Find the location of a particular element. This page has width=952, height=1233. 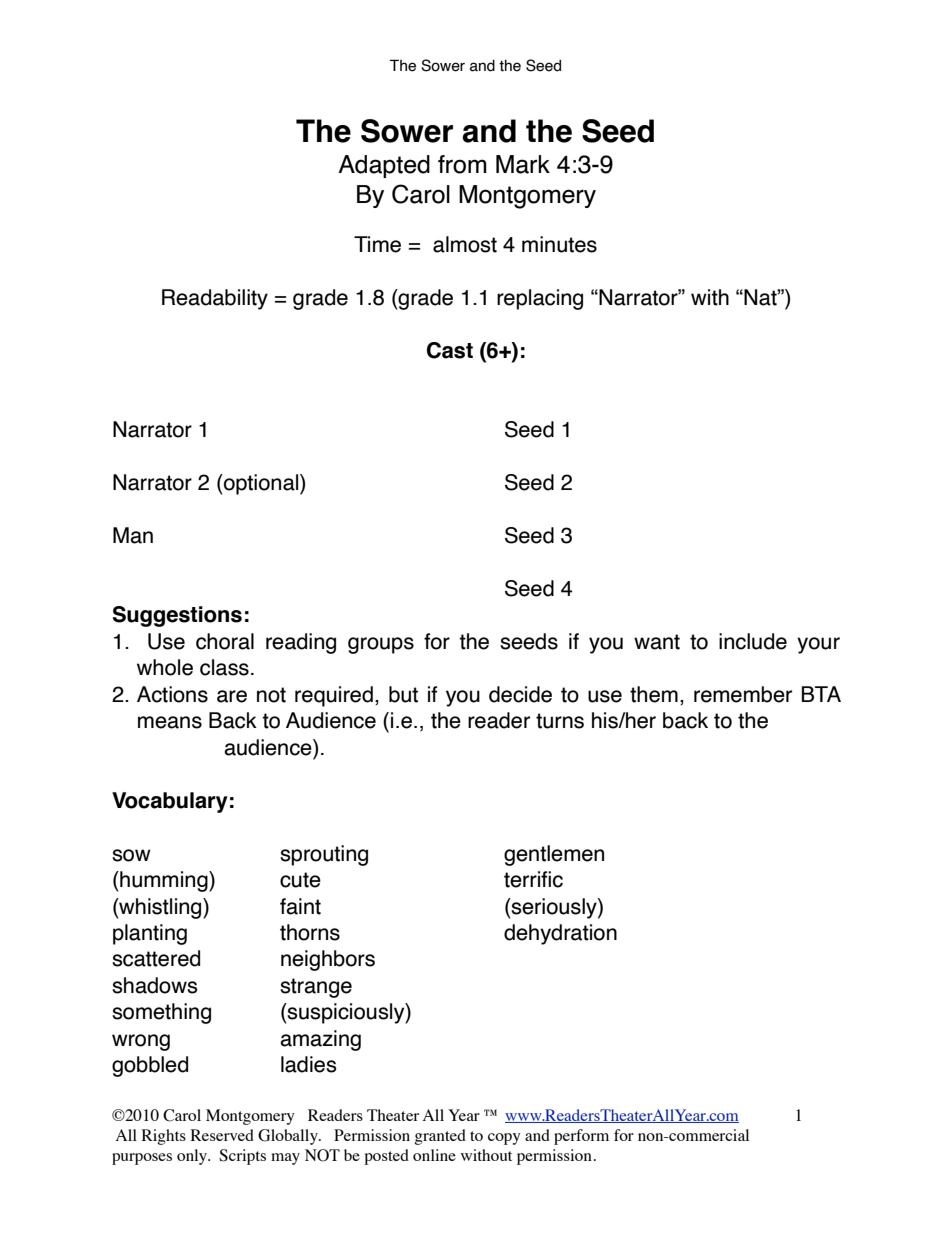

gentlemen is located at coordinates (554, 855).
